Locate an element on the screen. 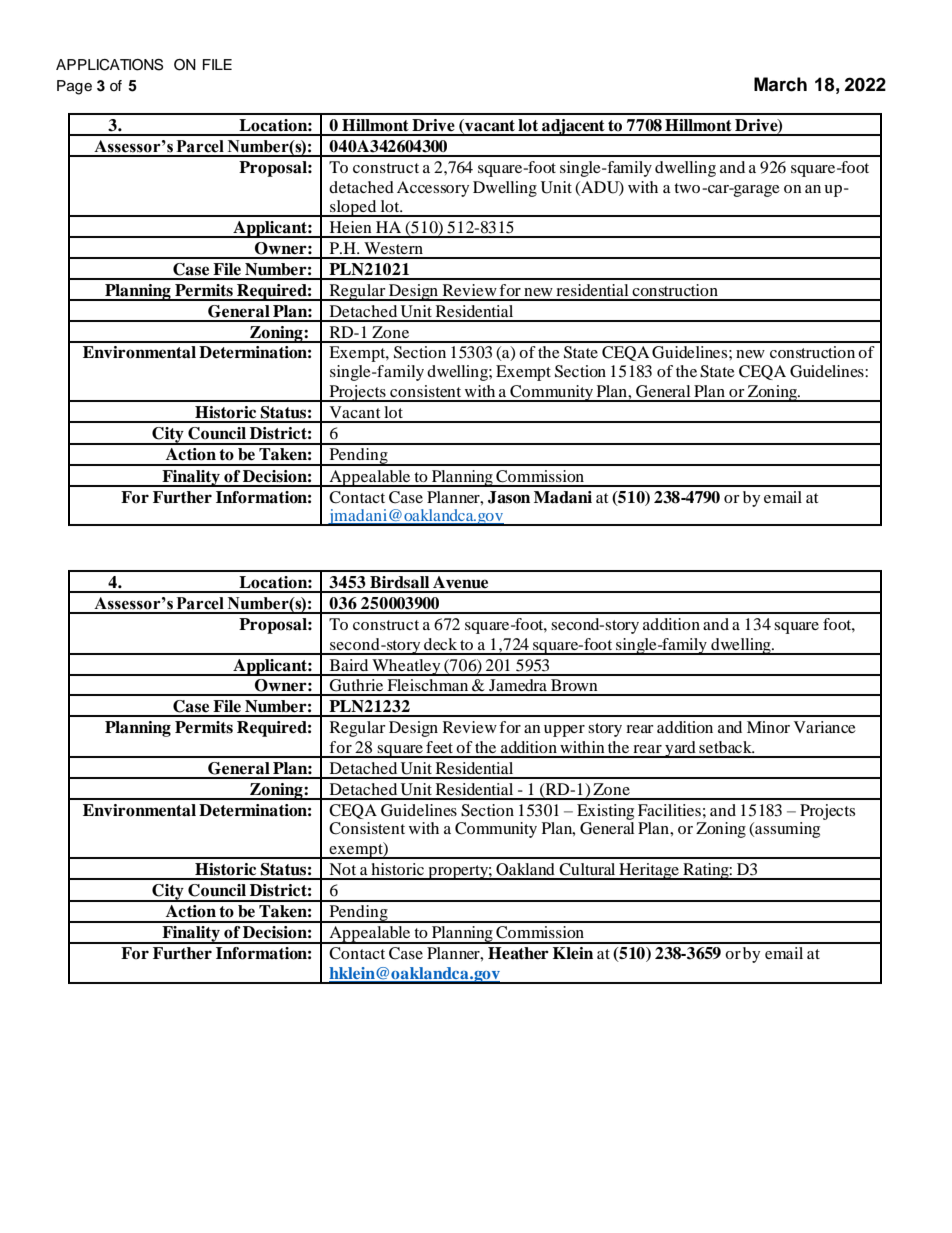  Wheatley is located at coordinates (406, 667).
